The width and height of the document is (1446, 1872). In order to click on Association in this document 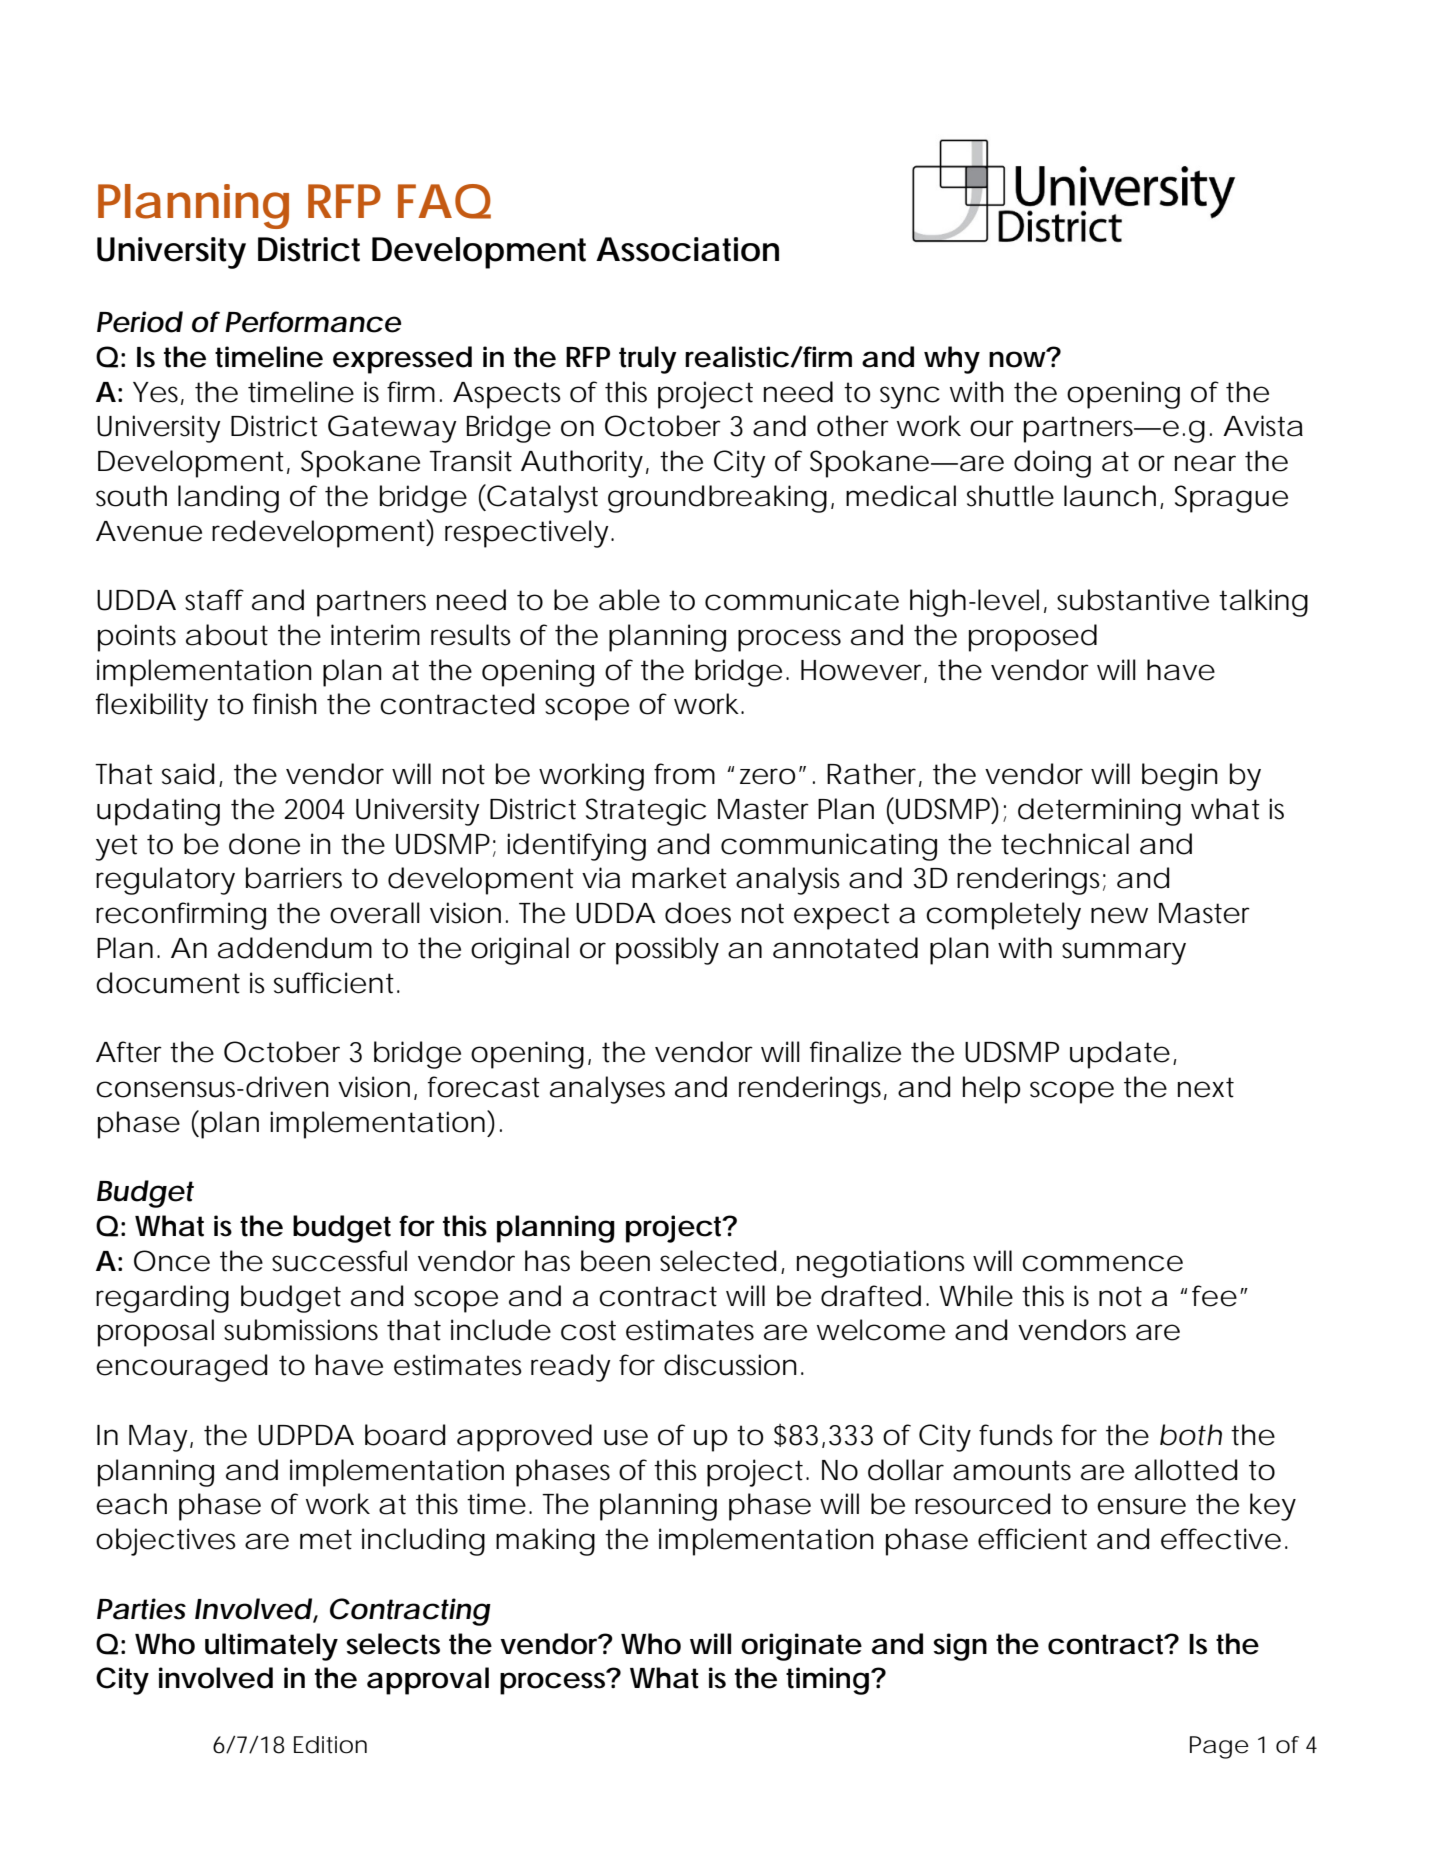, I will do `click(687, 249)`.
